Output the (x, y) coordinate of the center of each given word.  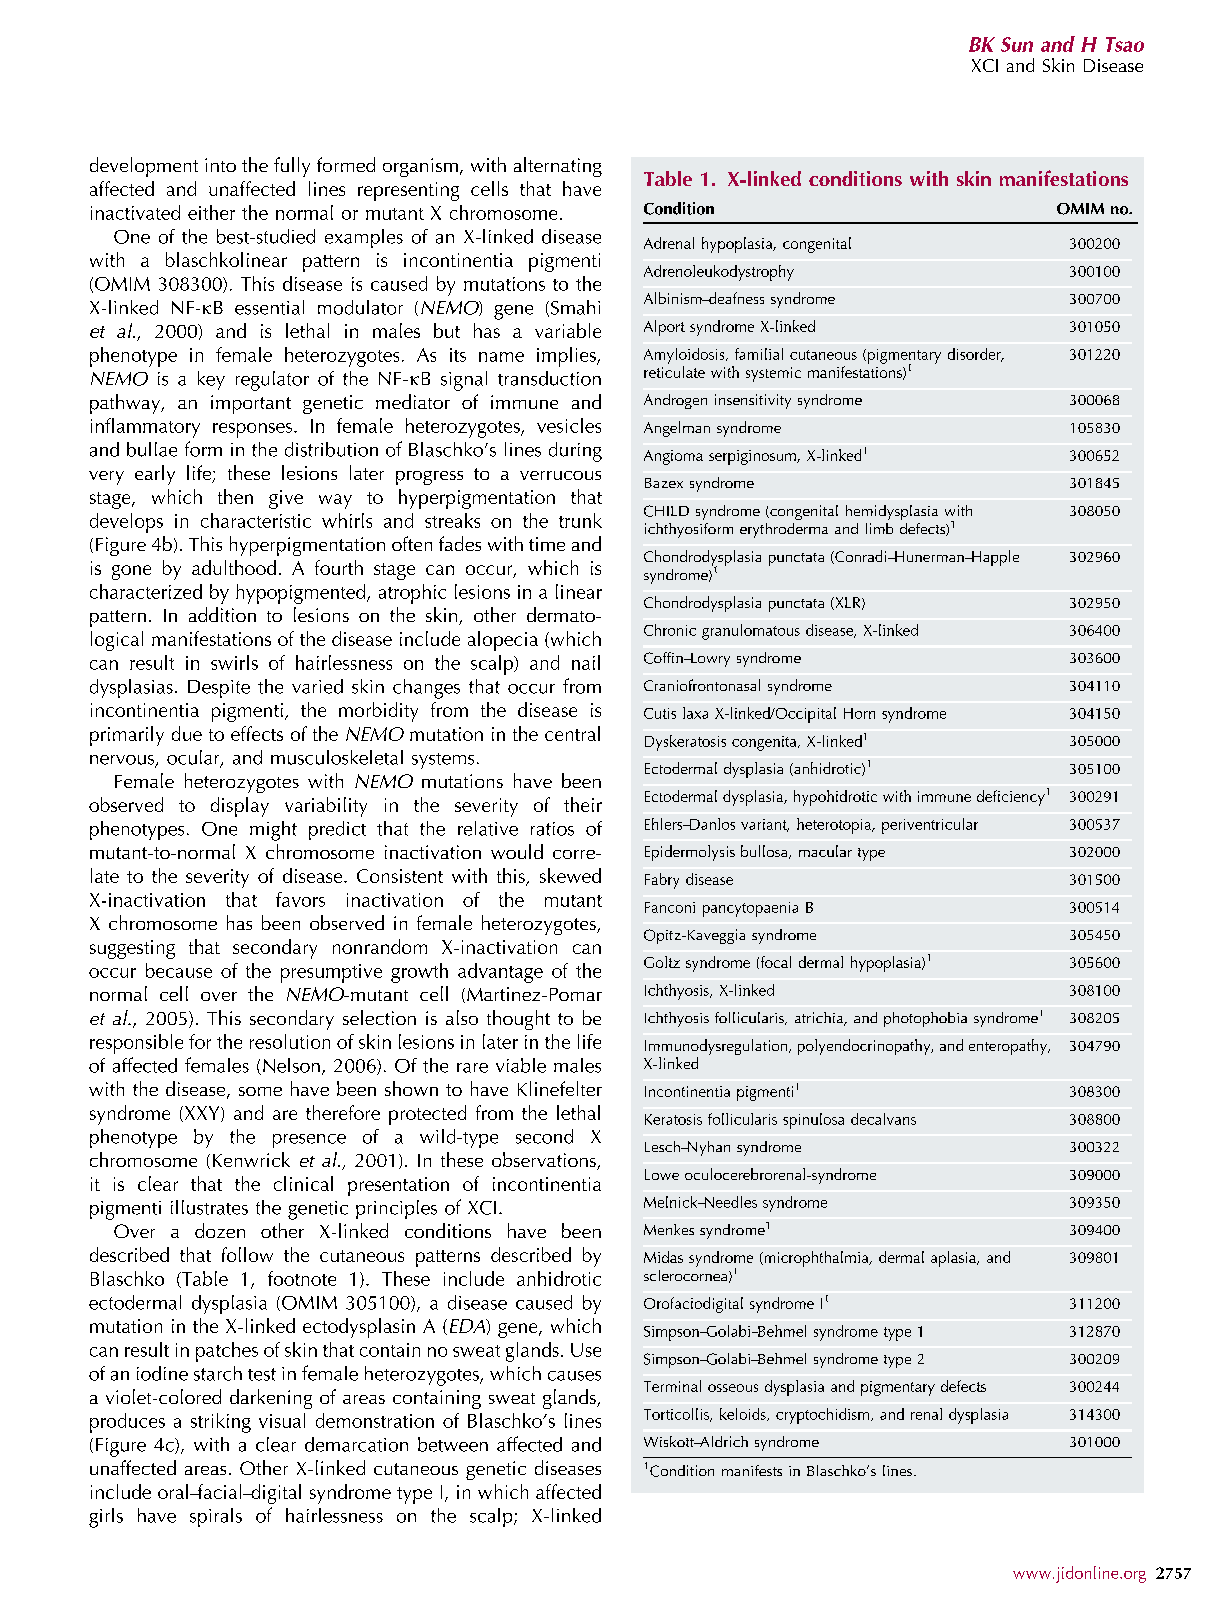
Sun (1017, 44)
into (220, 165)
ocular (194, 758)
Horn (859, 713)
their (583, 804)
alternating (558, 167)
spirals (216, 1517)
